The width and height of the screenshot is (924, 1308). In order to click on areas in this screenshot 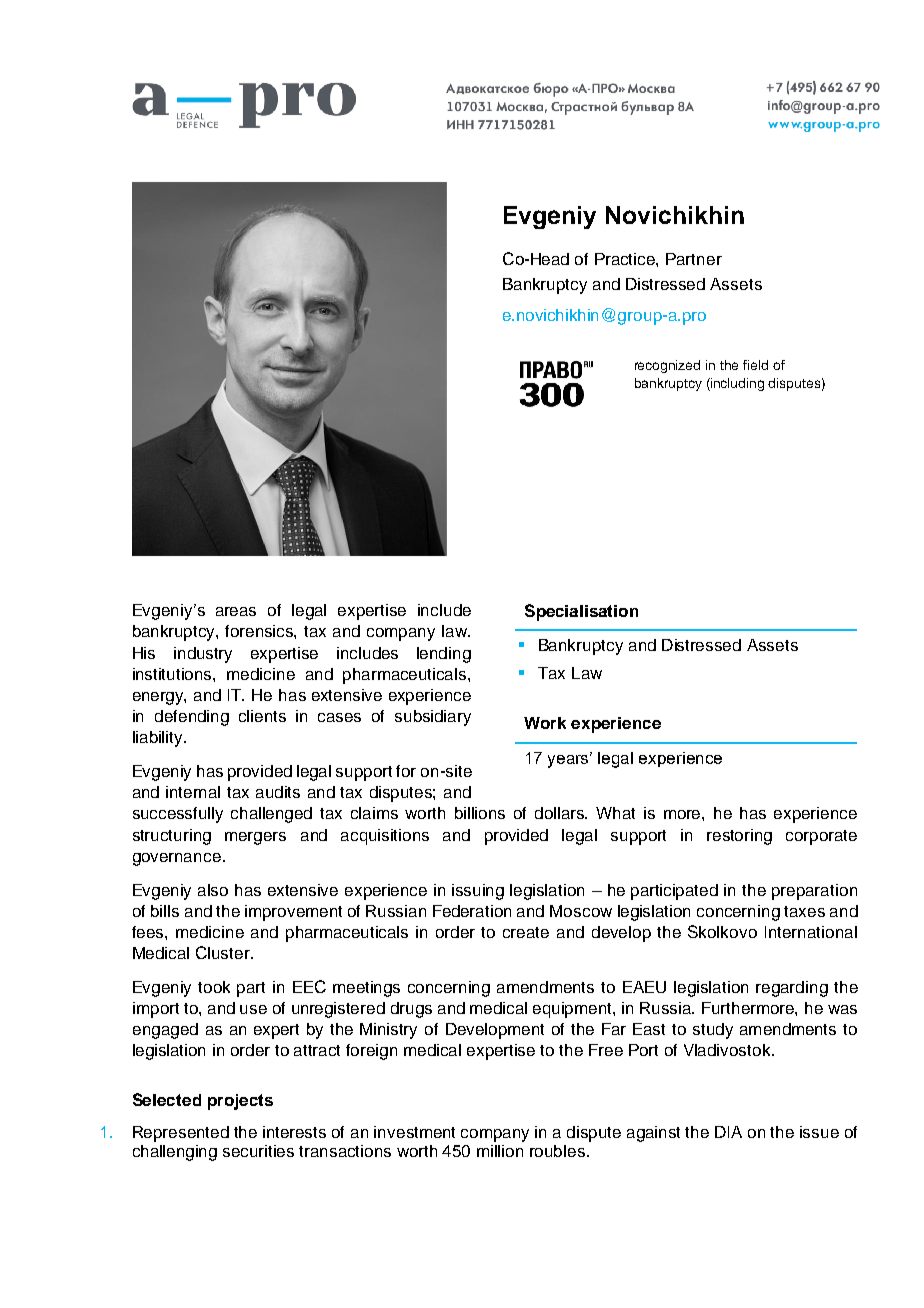, I will do `click(236, 611)`.
